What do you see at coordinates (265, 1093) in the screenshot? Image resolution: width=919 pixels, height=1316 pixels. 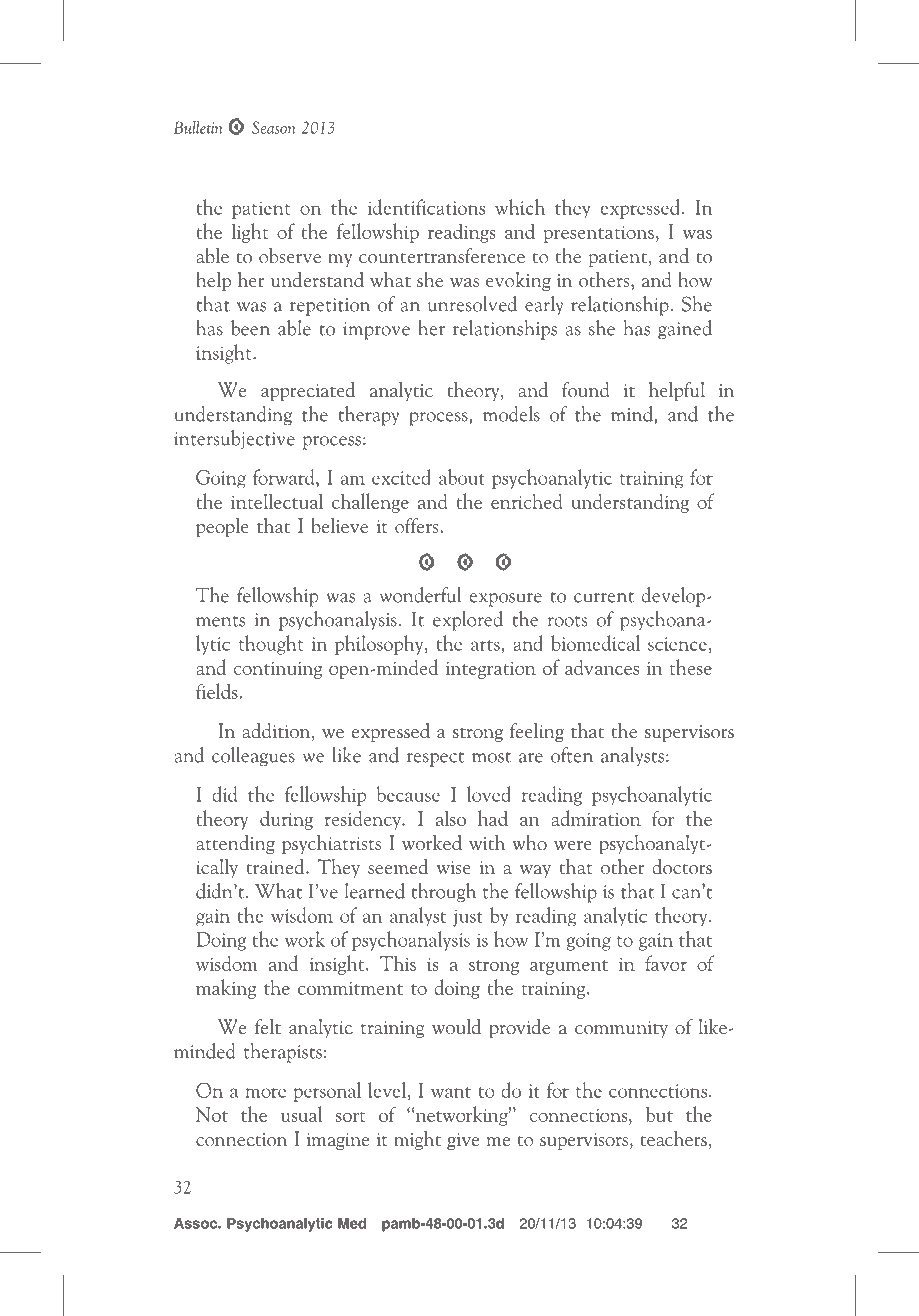 I see `more` at bounding box center [265, 1093].
